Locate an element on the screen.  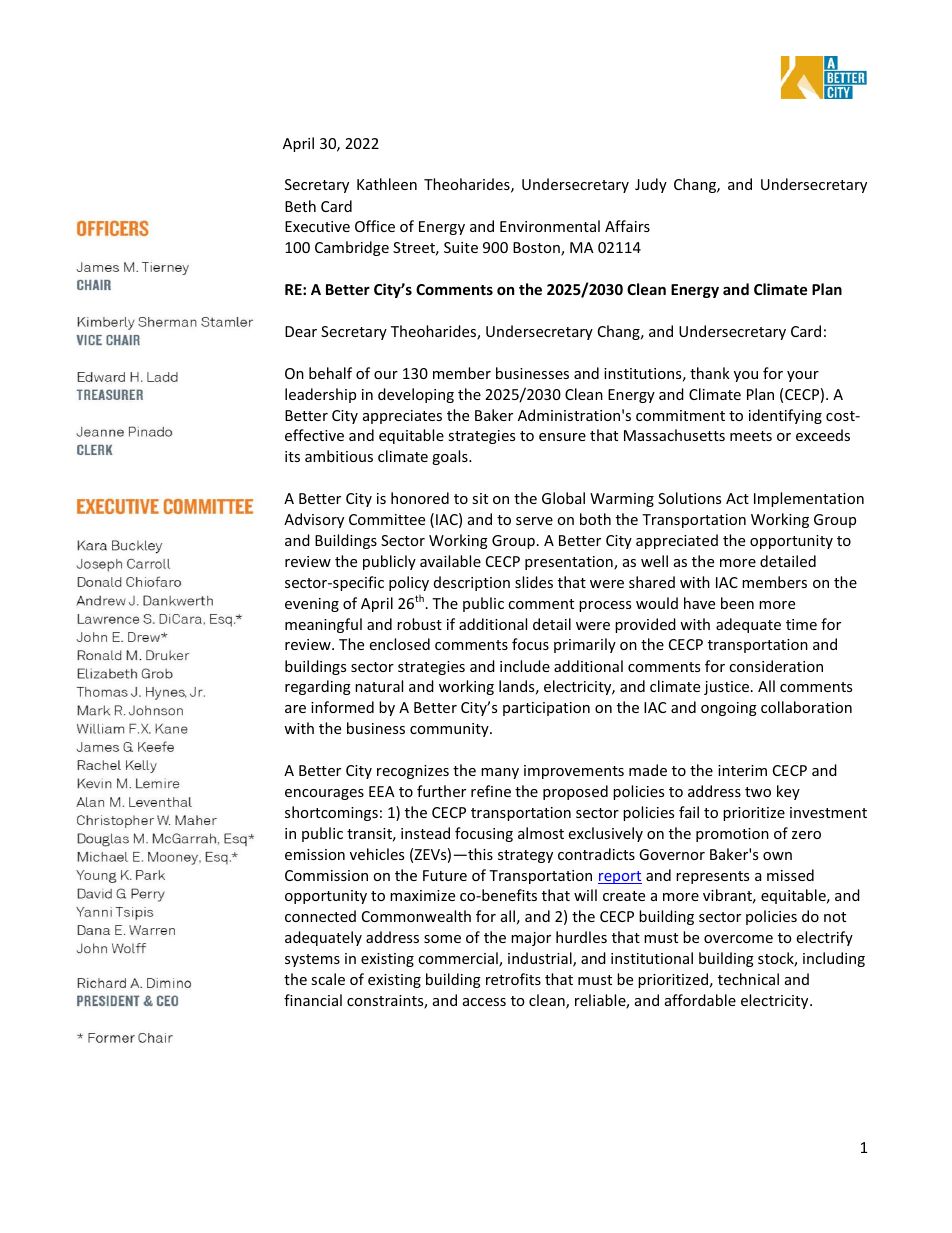
proposed is located at coordinates (575, 792).
